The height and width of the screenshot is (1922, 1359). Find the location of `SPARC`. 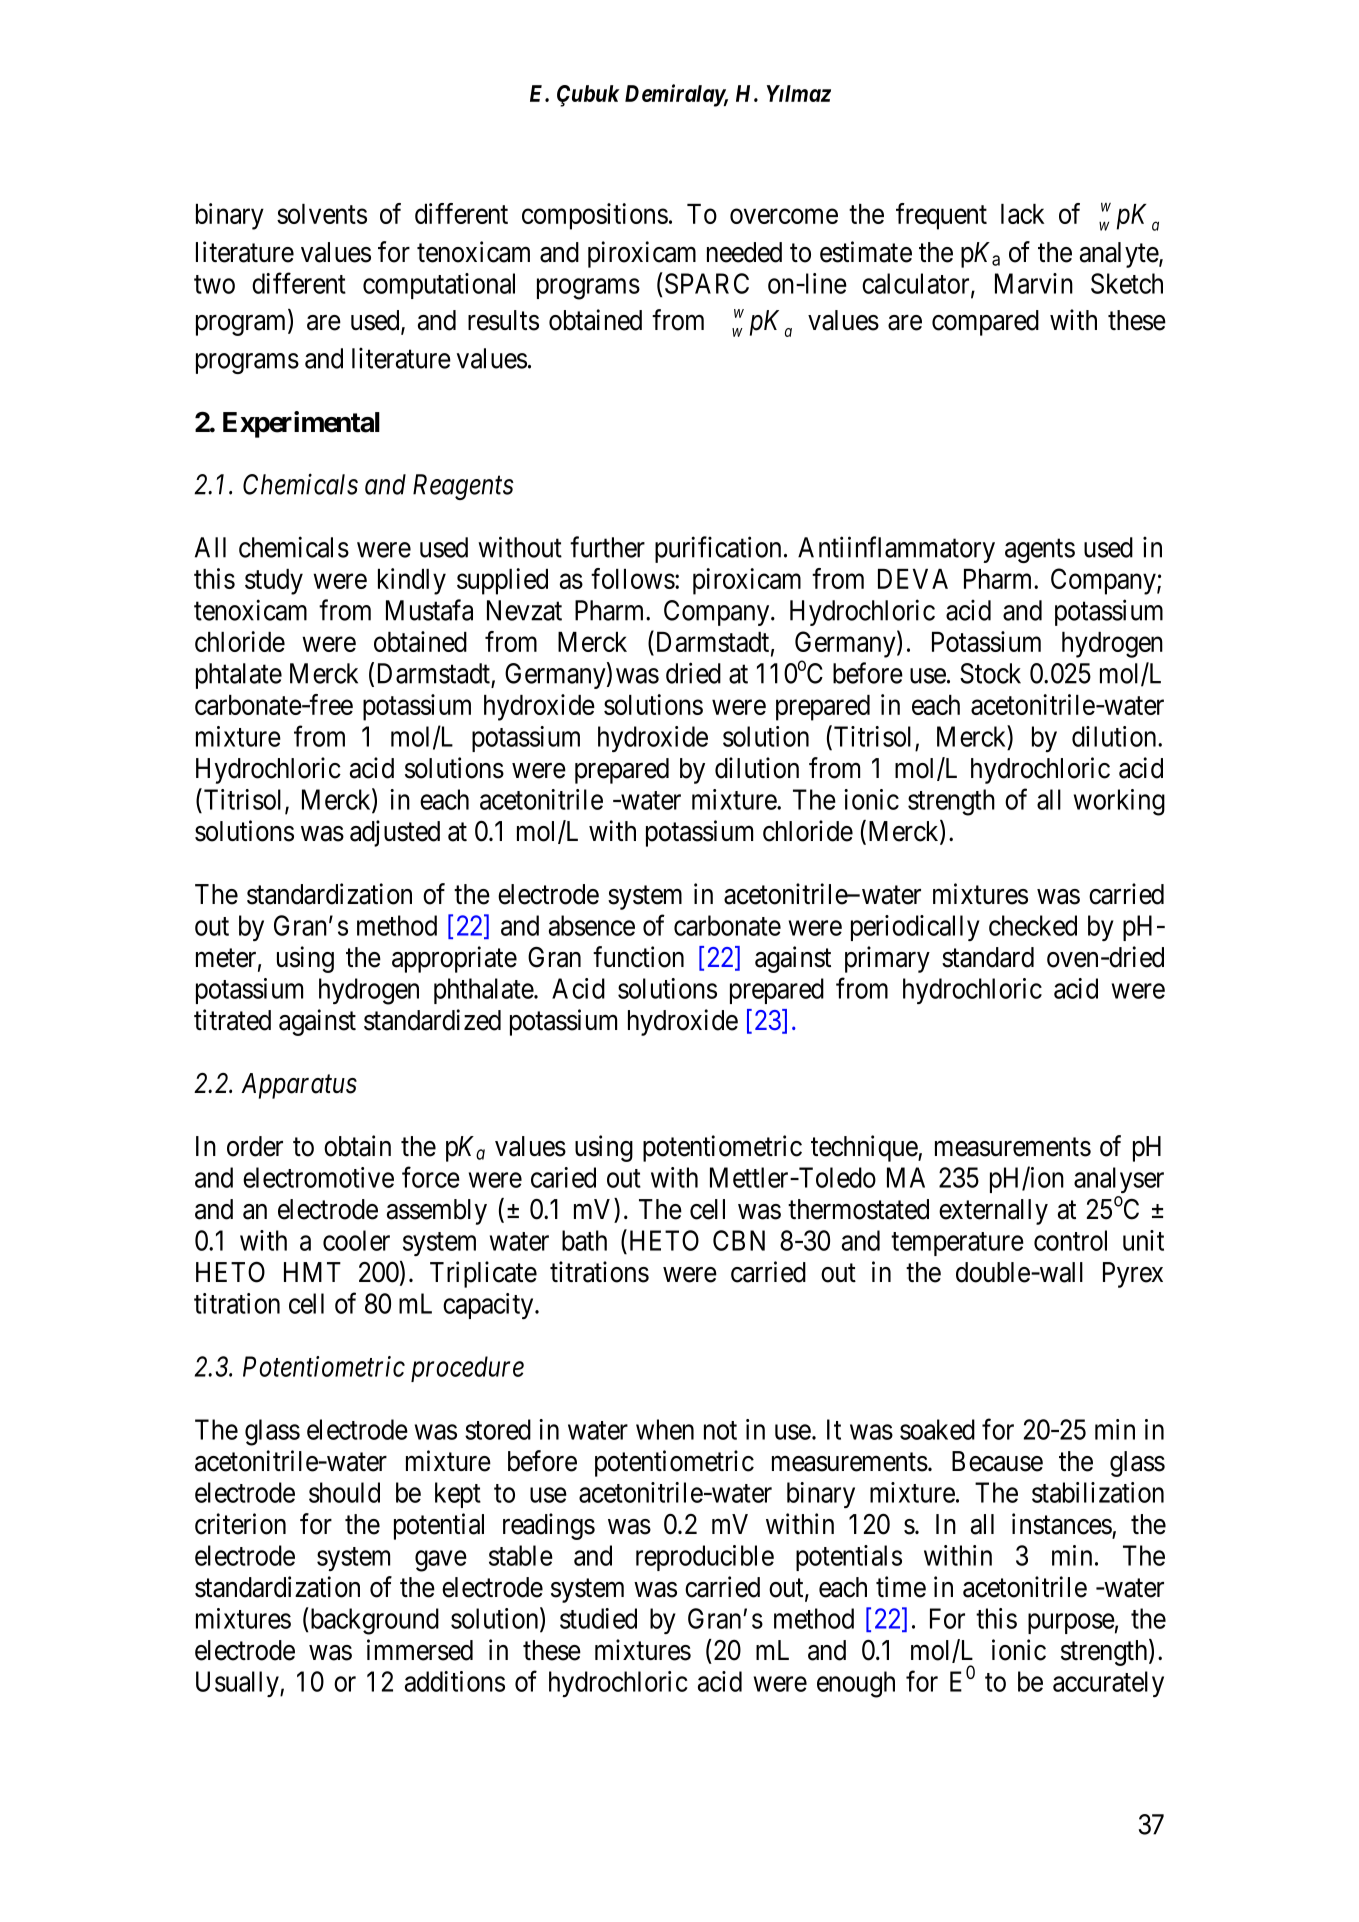

SPARC is located at coordinates (707, 283).
